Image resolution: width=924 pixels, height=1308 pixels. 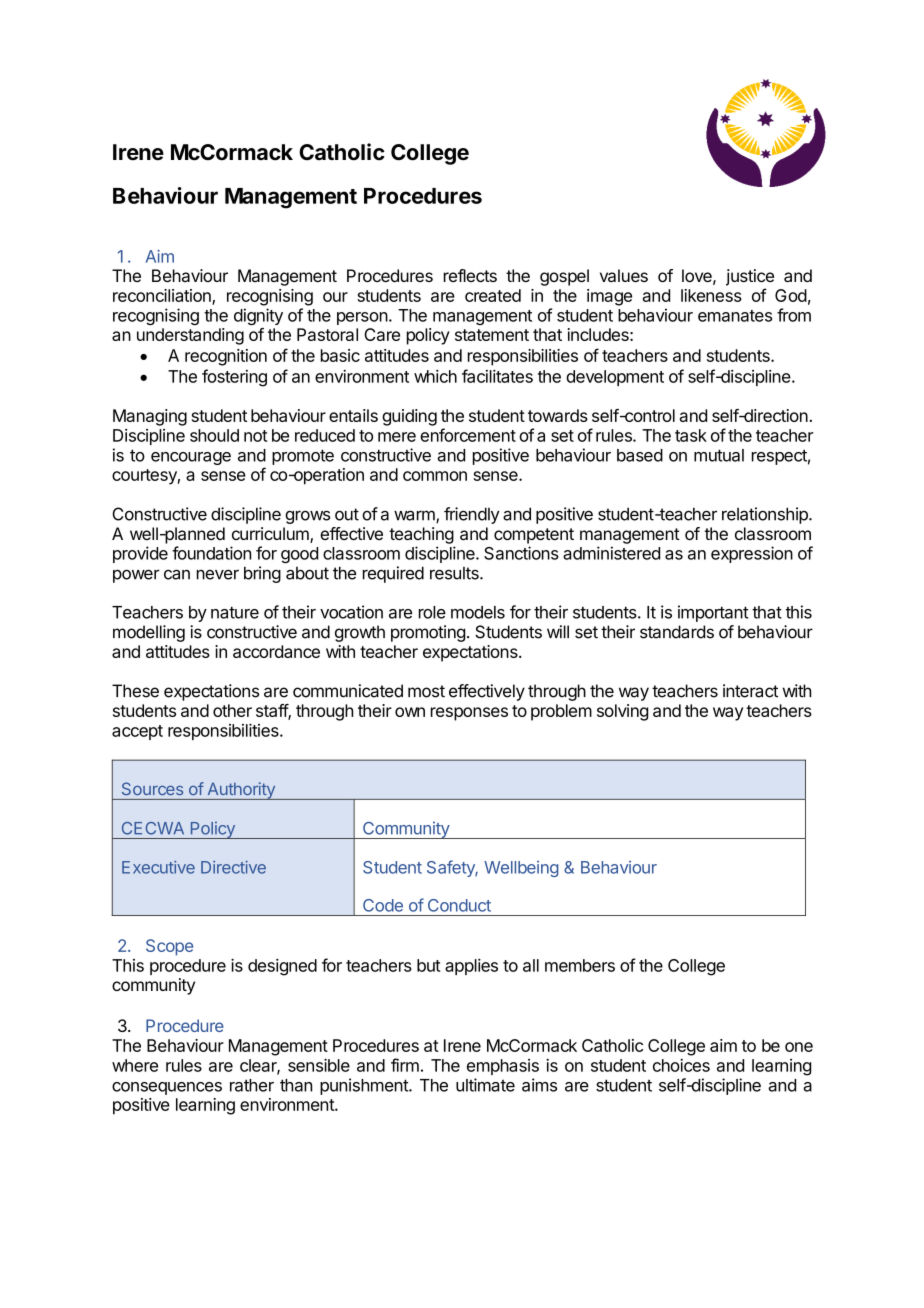 What do you see at coordinates (232, 710) in the document?
I see `other` at bounding box center [232, 710].
